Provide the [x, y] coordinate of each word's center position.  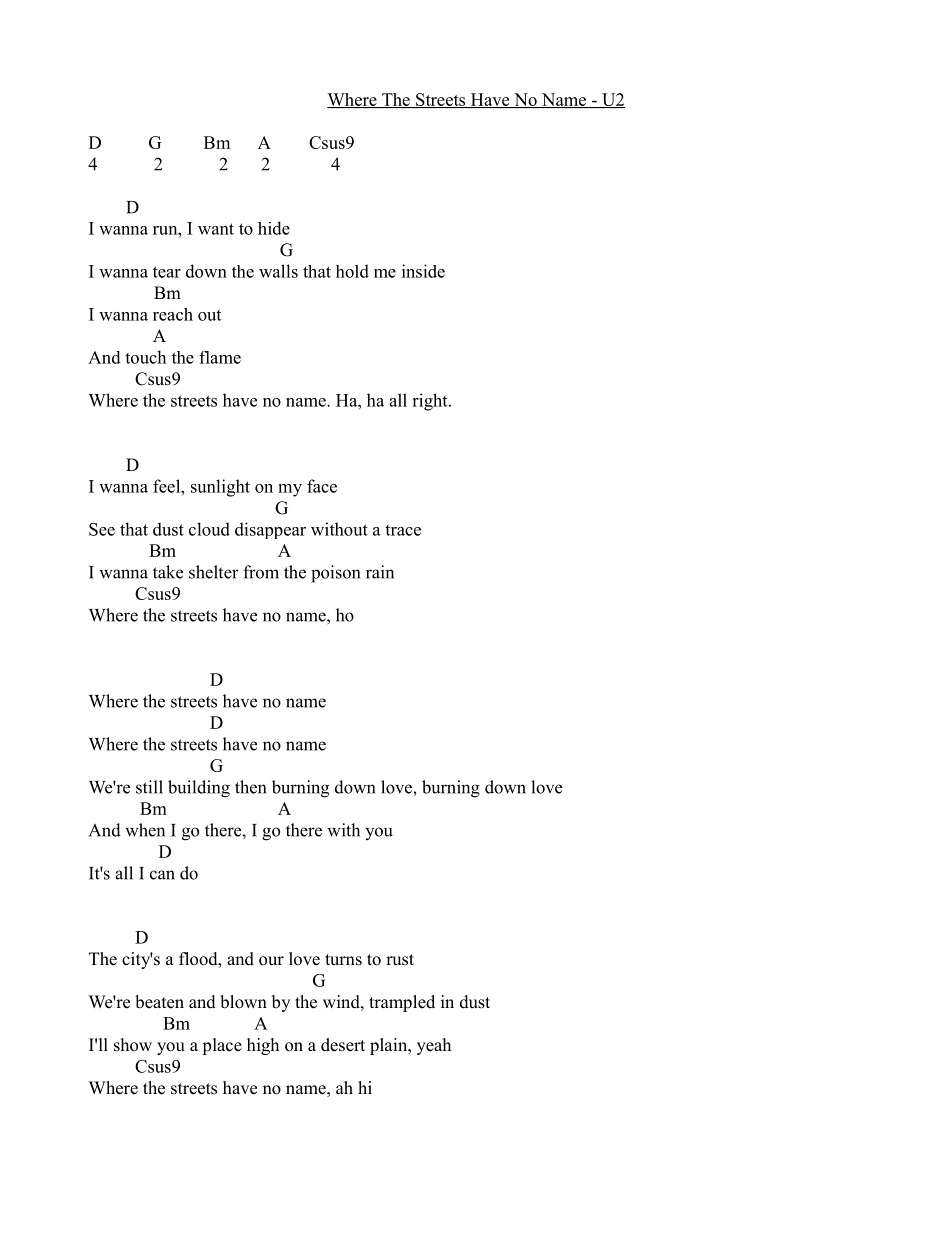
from [261, 572]
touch [145, 357]
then [250, 787]
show [133, 1045]
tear [167, 272]
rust [400, 960]
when [145, 830]
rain [380, 572]
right [431, 402]
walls [278, 271]
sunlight [220, 488]
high [263, 1046]
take [168, 572]
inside [423, 271]
